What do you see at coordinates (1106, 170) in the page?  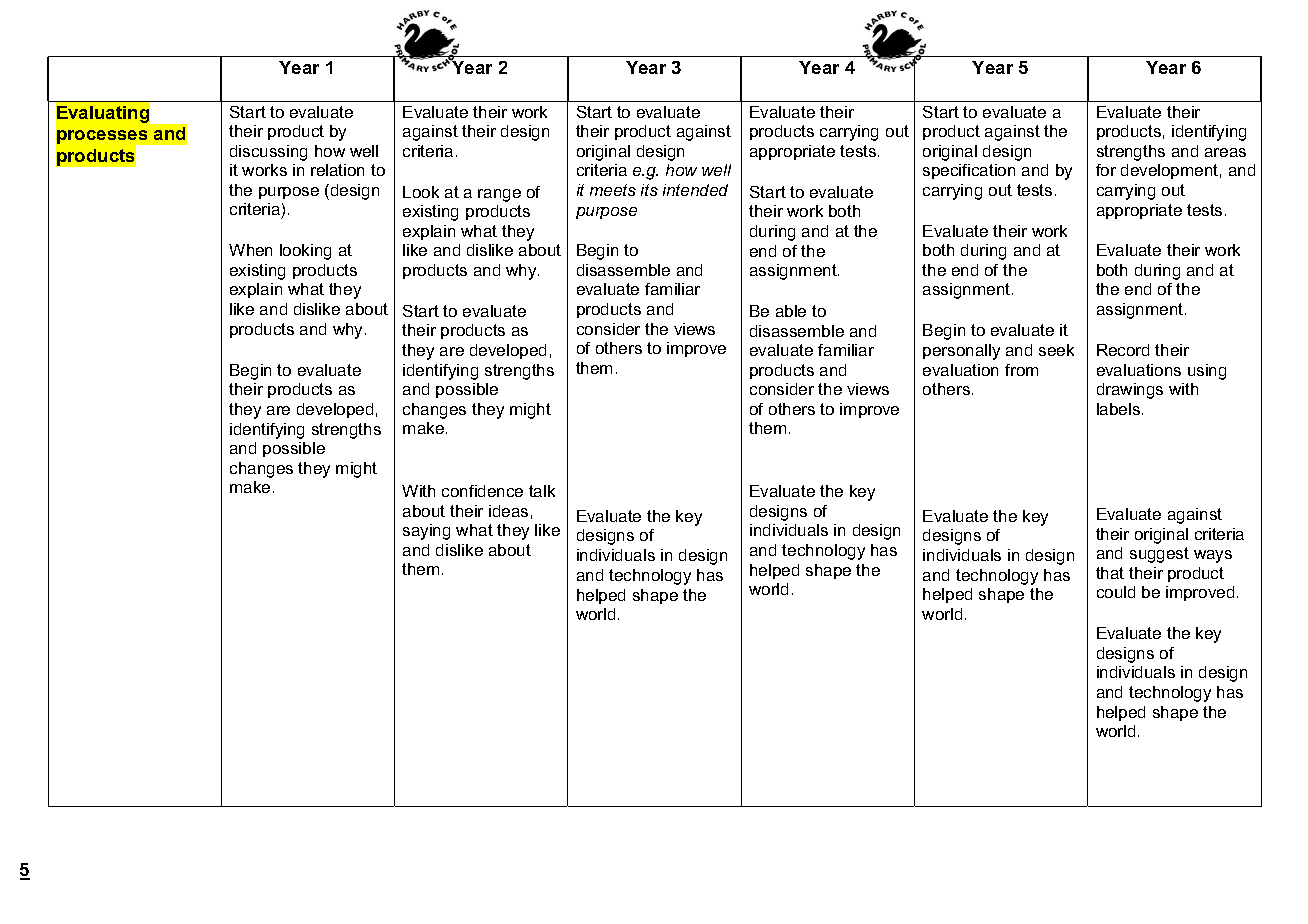 I see `for` at bounding box center [1106, 170].
